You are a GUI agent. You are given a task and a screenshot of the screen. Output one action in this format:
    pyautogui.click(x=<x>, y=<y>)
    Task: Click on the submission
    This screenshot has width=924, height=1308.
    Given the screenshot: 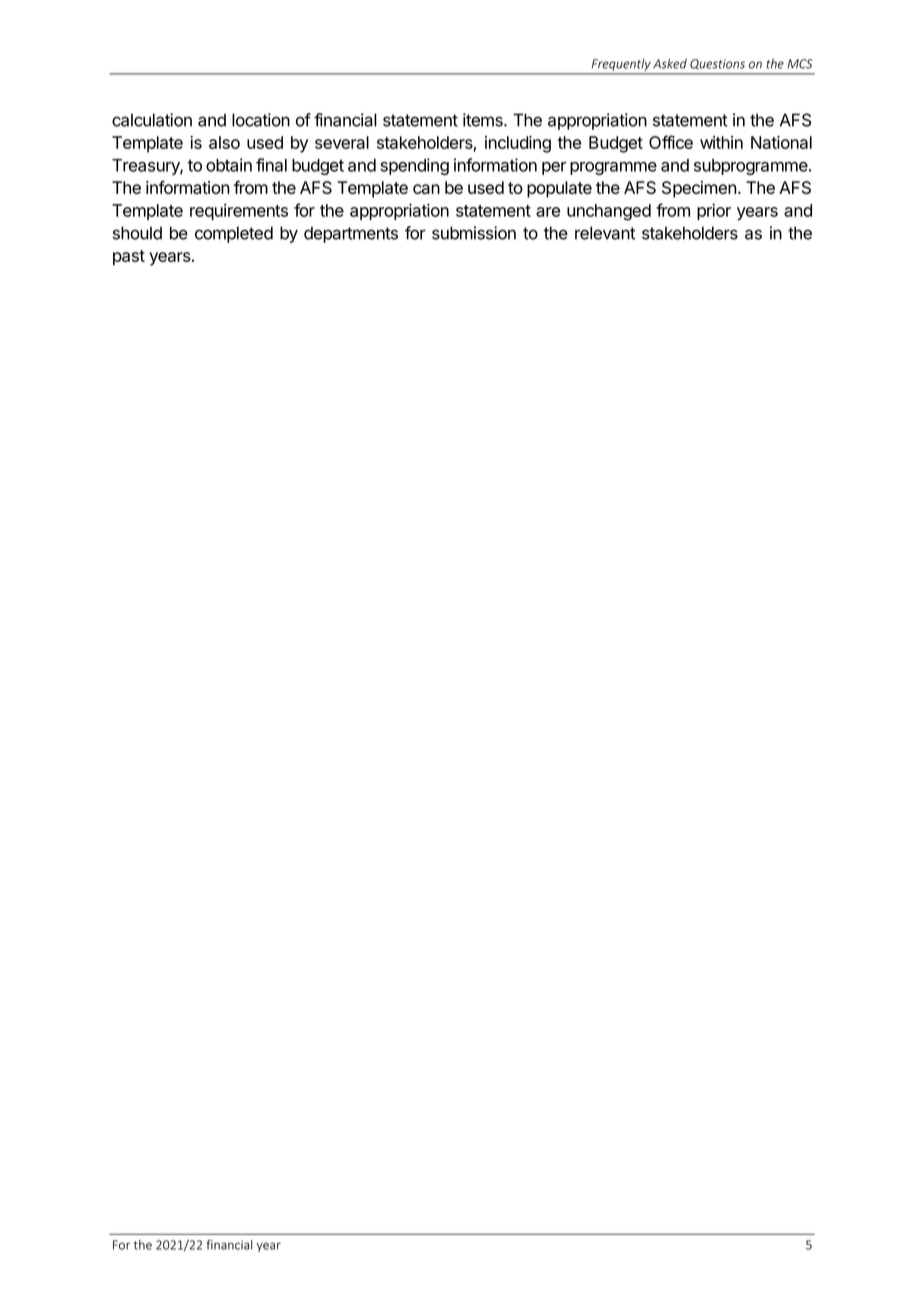 What is the action you would take?
    pyautogui.click(x=474, y=233)
